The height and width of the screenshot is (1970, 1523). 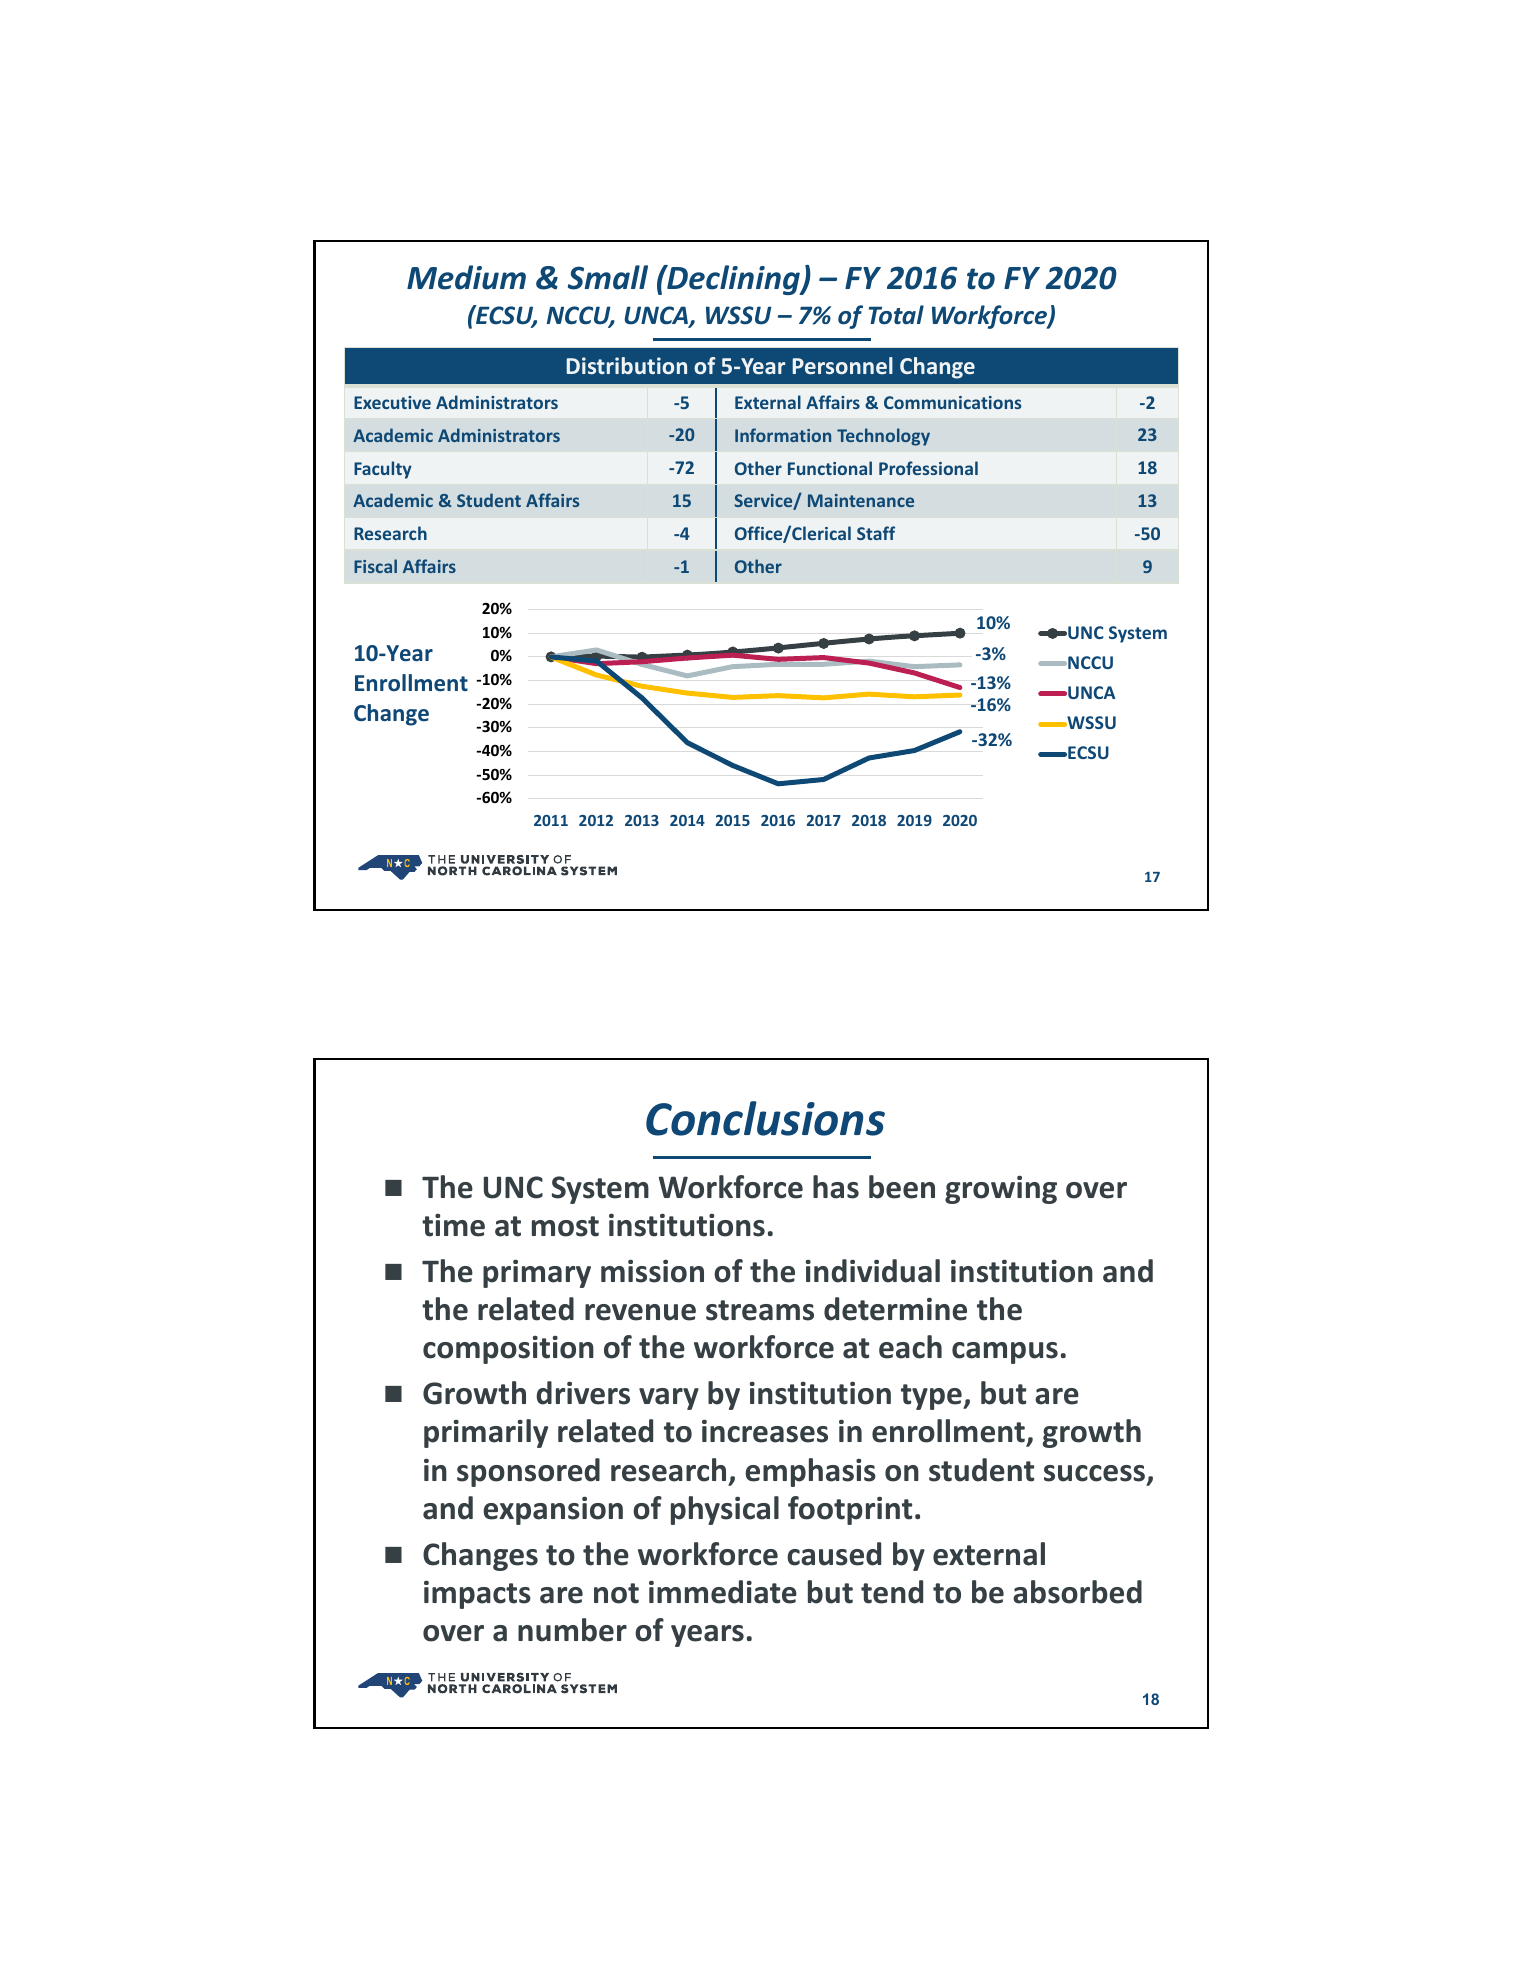 I want to click on impacts, so click(x=477, y=1595).
